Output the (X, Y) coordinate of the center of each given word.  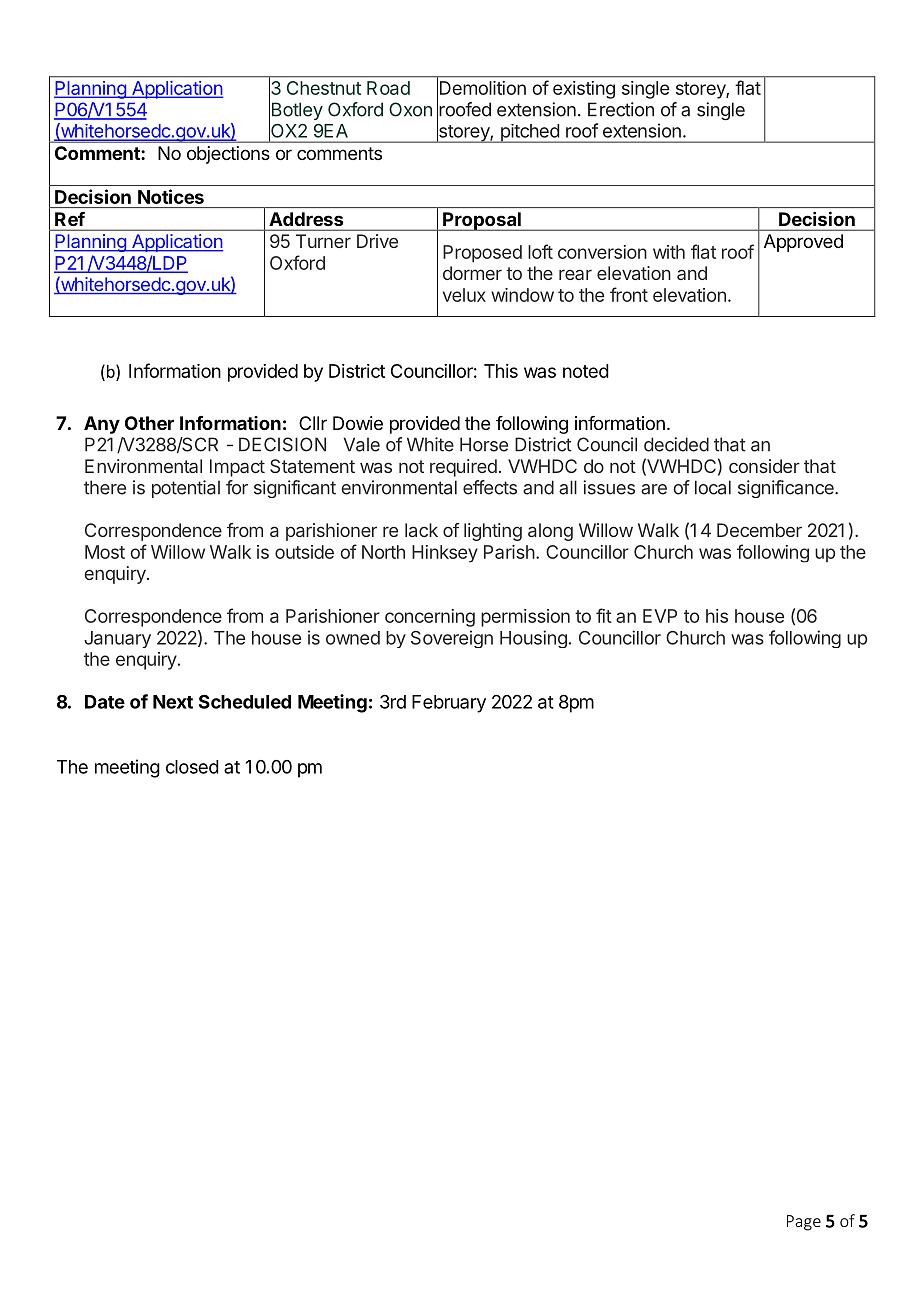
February (449, 704)
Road (388, 88)
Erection (621, 109)
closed (192, 767)
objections (228, 155)
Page (804, 1223)
